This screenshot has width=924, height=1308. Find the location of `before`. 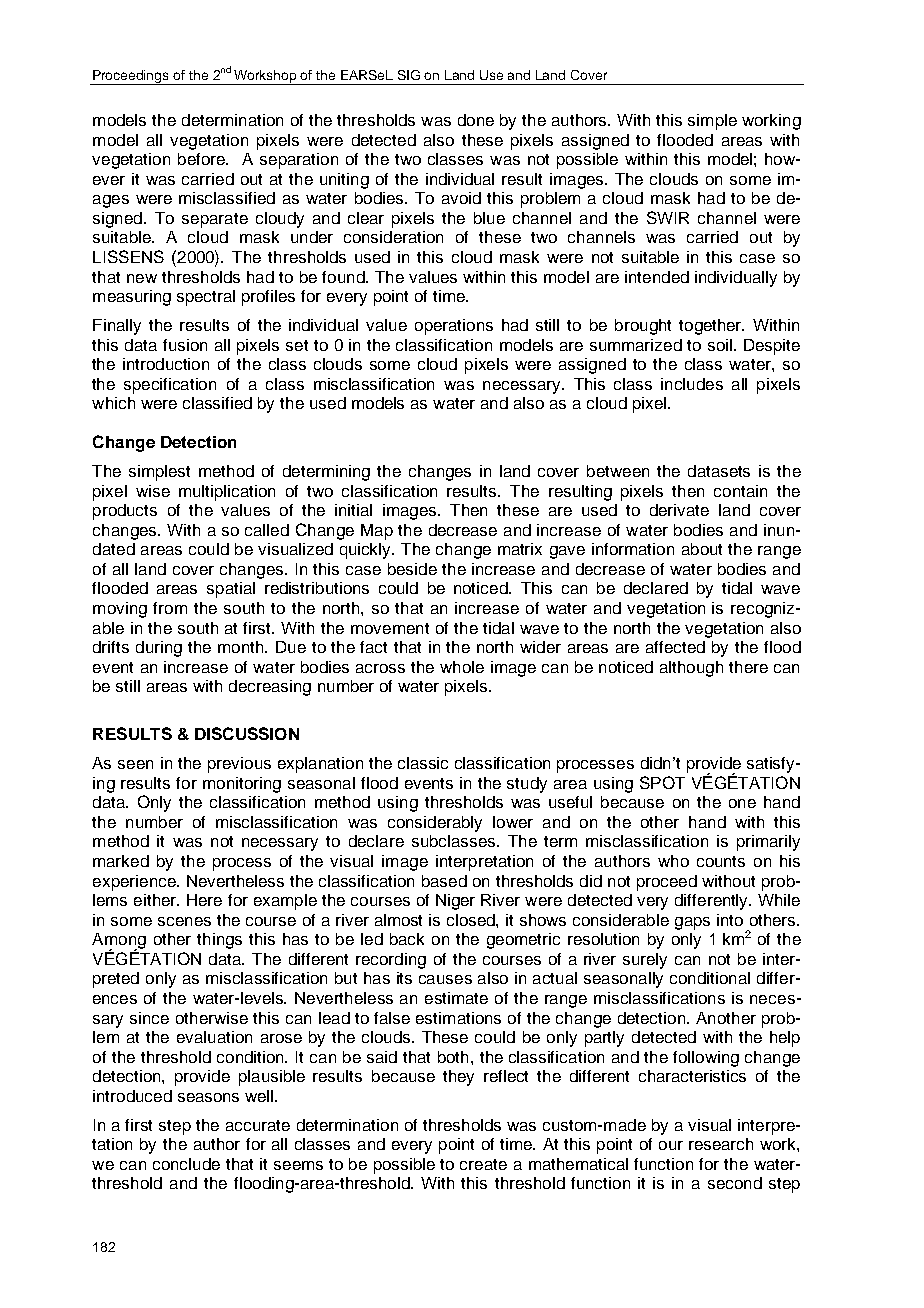

before is located at coordinates (203, 159).
